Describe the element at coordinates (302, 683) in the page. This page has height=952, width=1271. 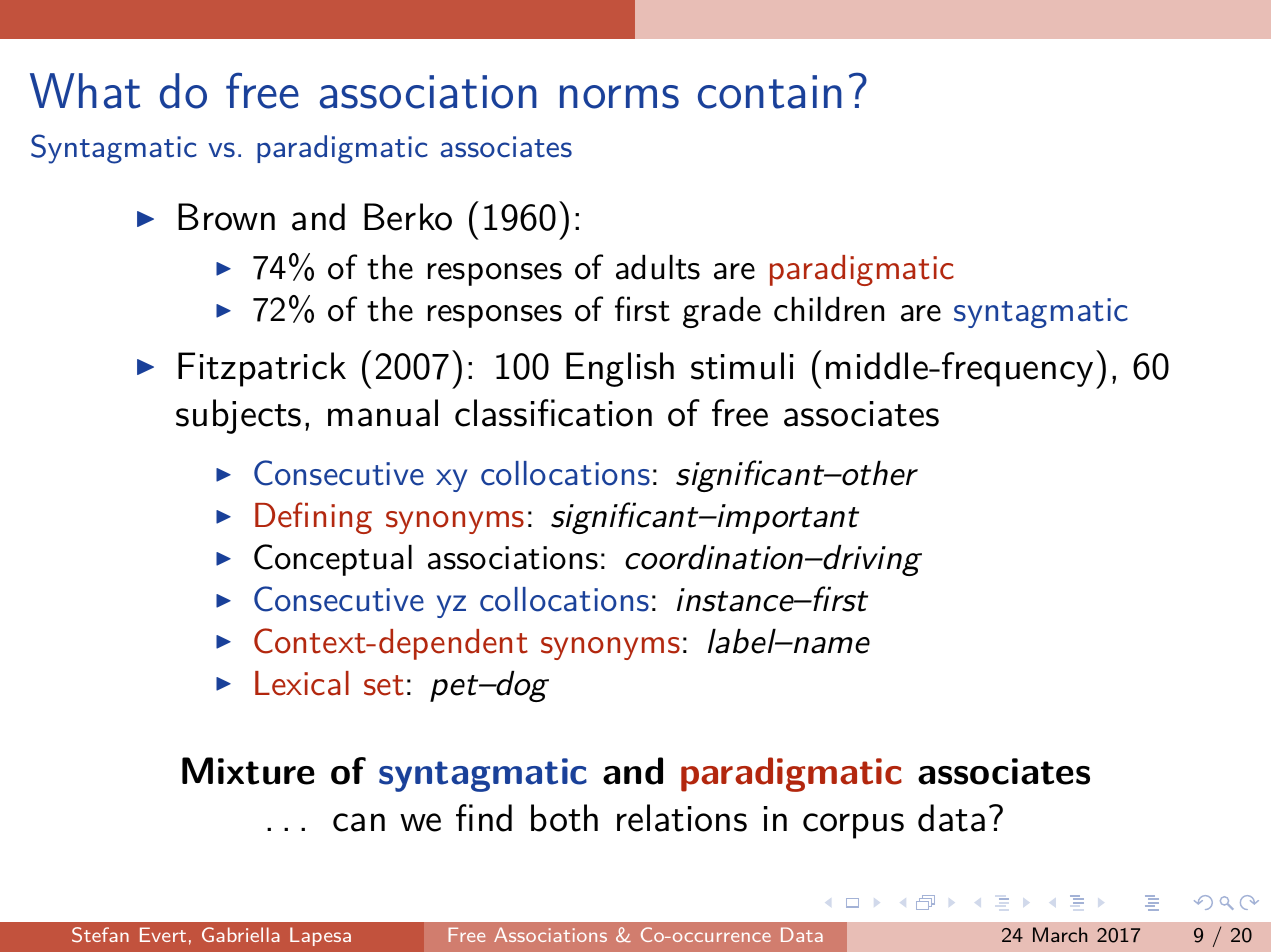
I see `Lexical` at that location.
